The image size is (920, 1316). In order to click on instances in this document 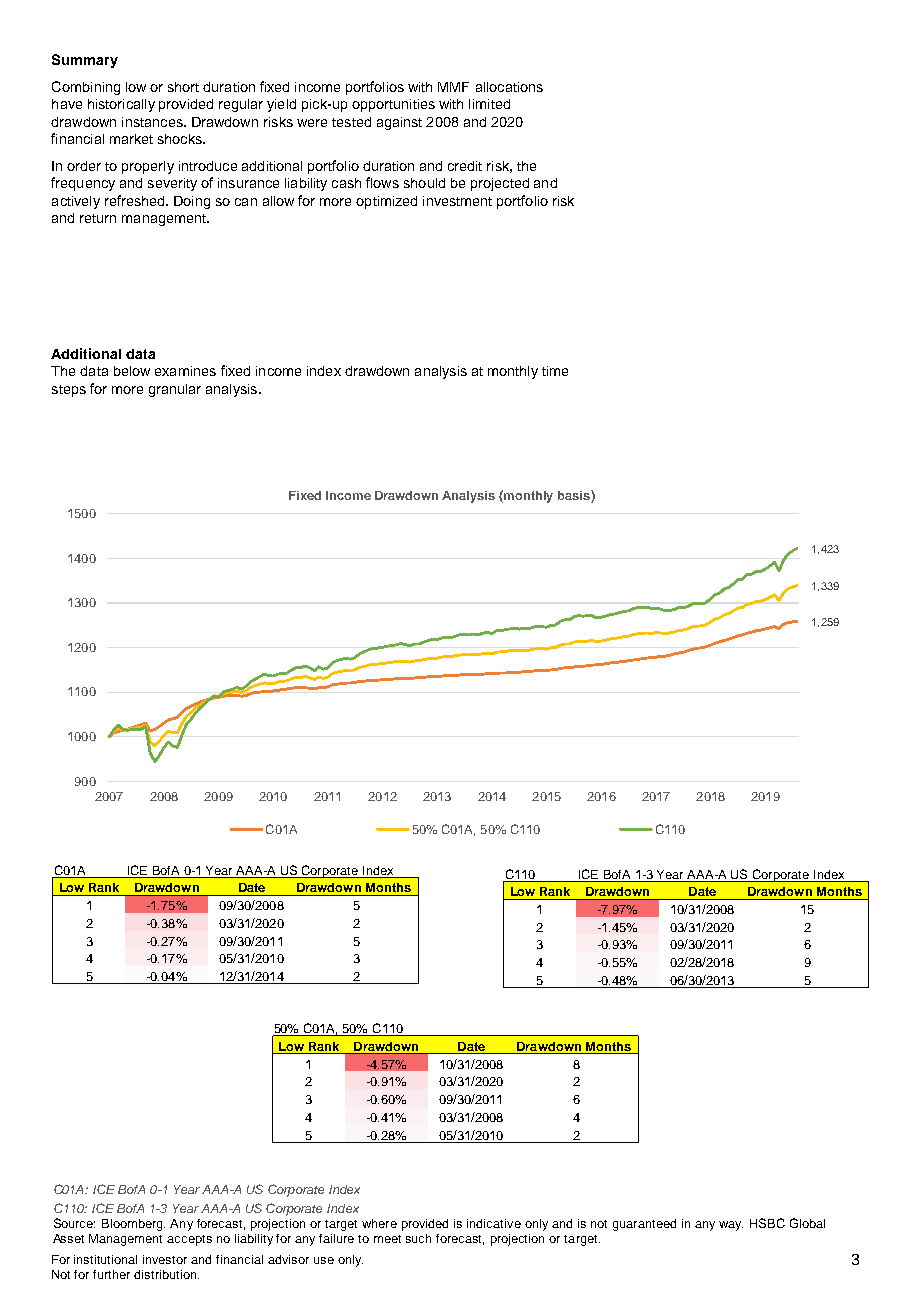, I will do `click(153, 122)`.
